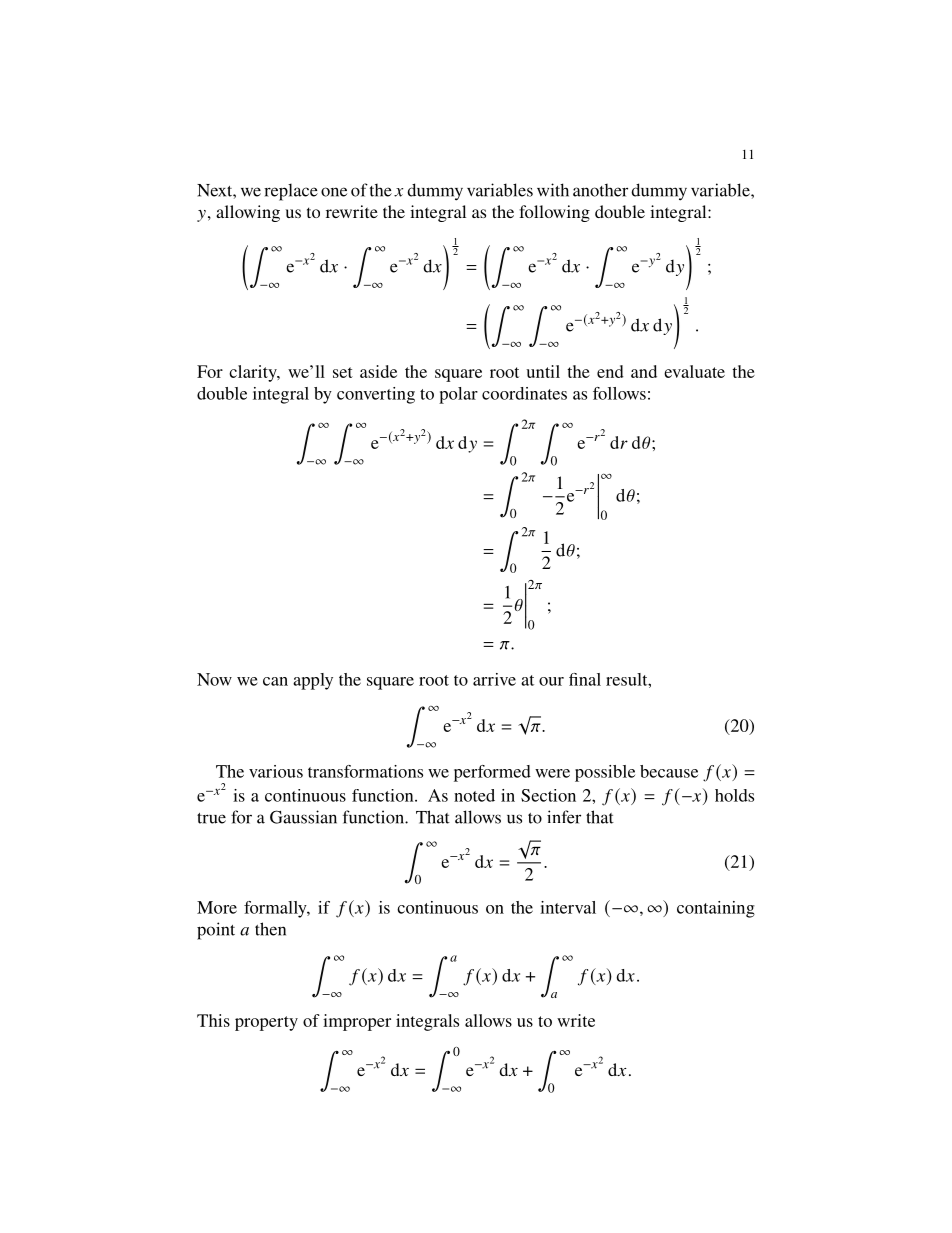 The height and width of the screenshot is (1233, 952). I want to click on containing, so click(716, 909).
